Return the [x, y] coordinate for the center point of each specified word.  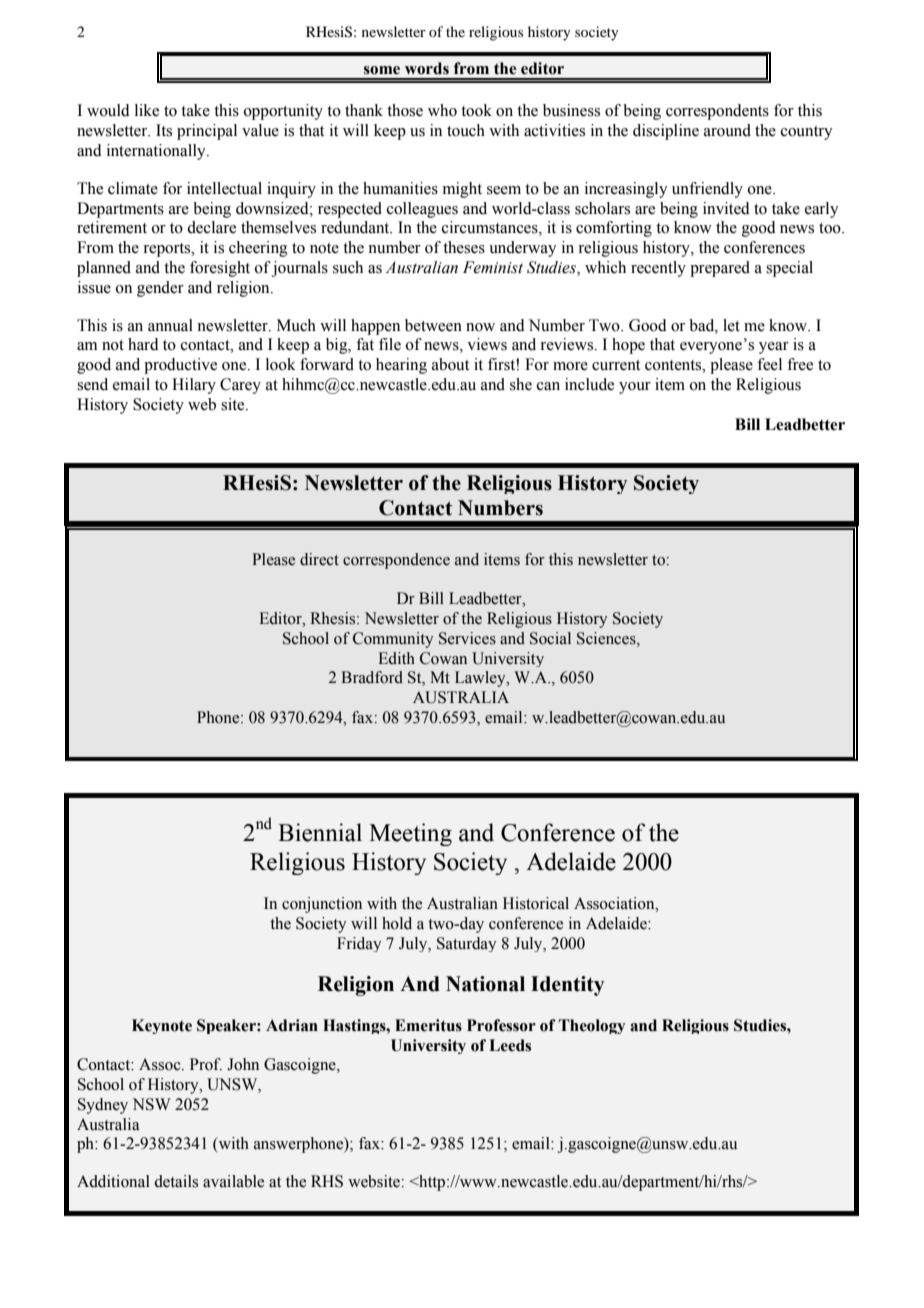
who [442, 110]
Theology [592, 1026]
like [147, 110]
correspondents [717, 112]
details [176, 1181]
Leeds [510, 1045]
